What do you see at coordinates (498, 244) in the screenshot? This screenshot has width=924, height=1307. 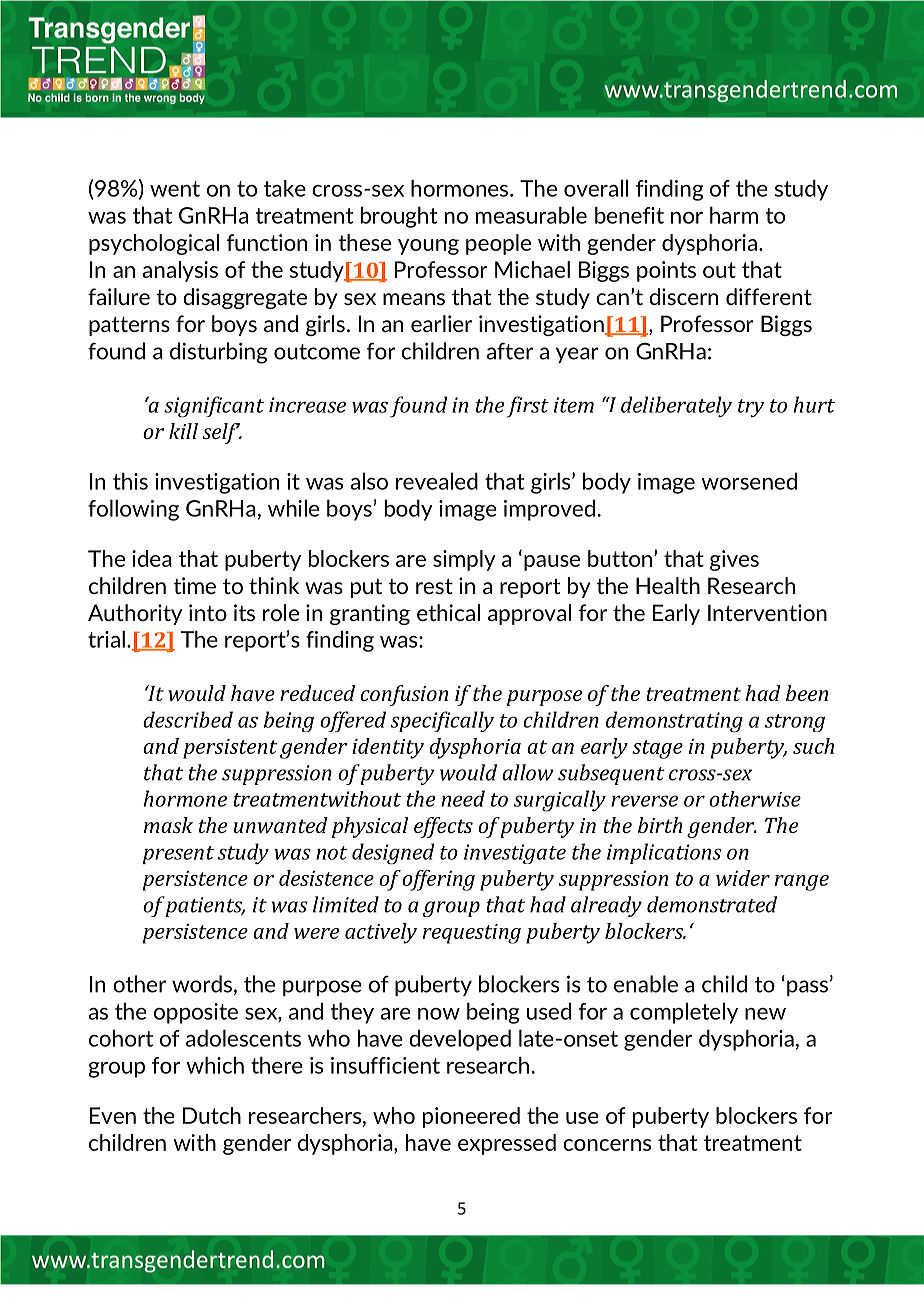 I see `people` at bounding box center [498, 244].
